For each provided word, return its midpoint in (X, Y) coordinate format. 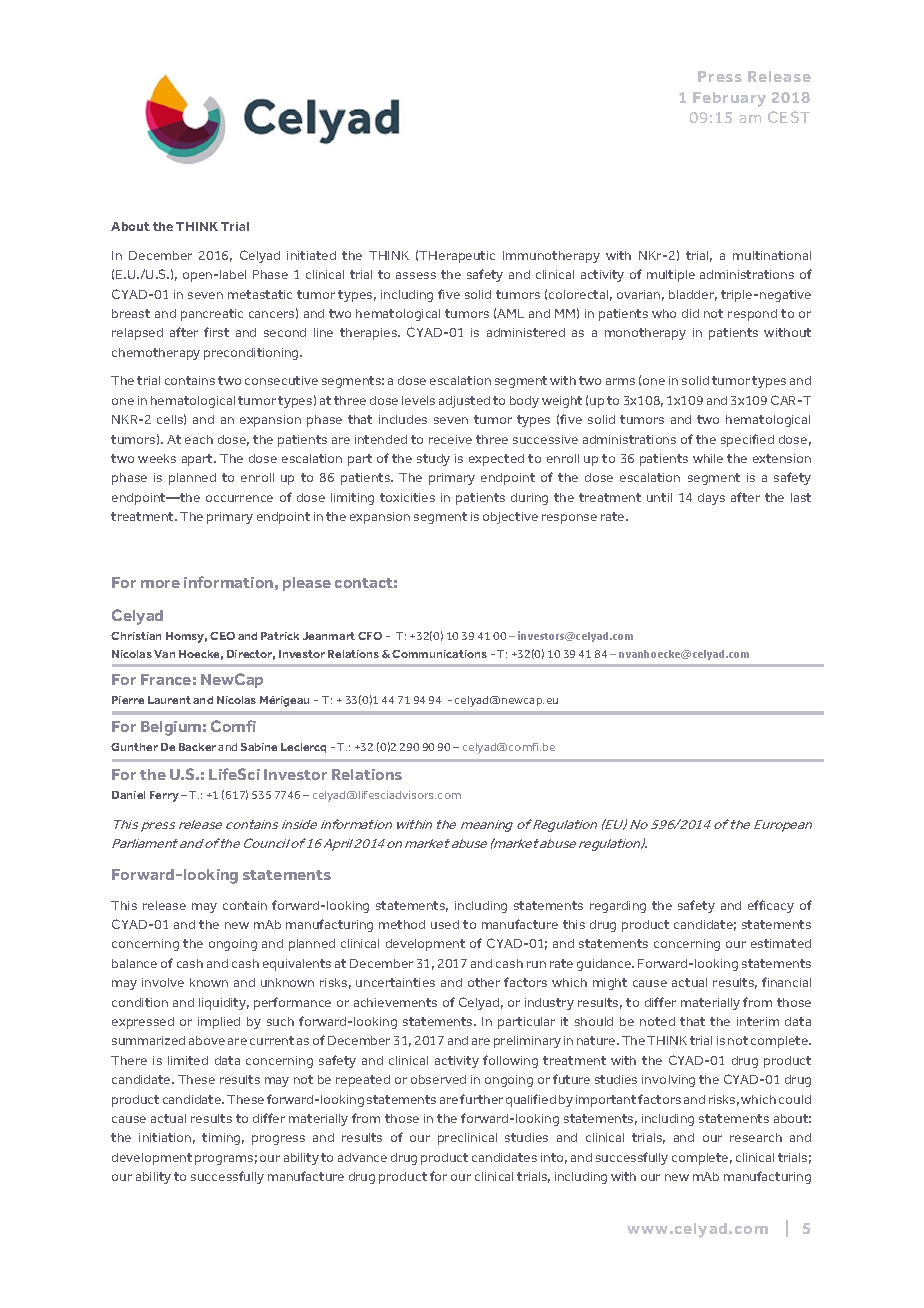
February (729, 99)
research (756, 1137)
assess (416, 275)
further (481, 1099)
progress (278, 1140)
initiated (311, 255)
